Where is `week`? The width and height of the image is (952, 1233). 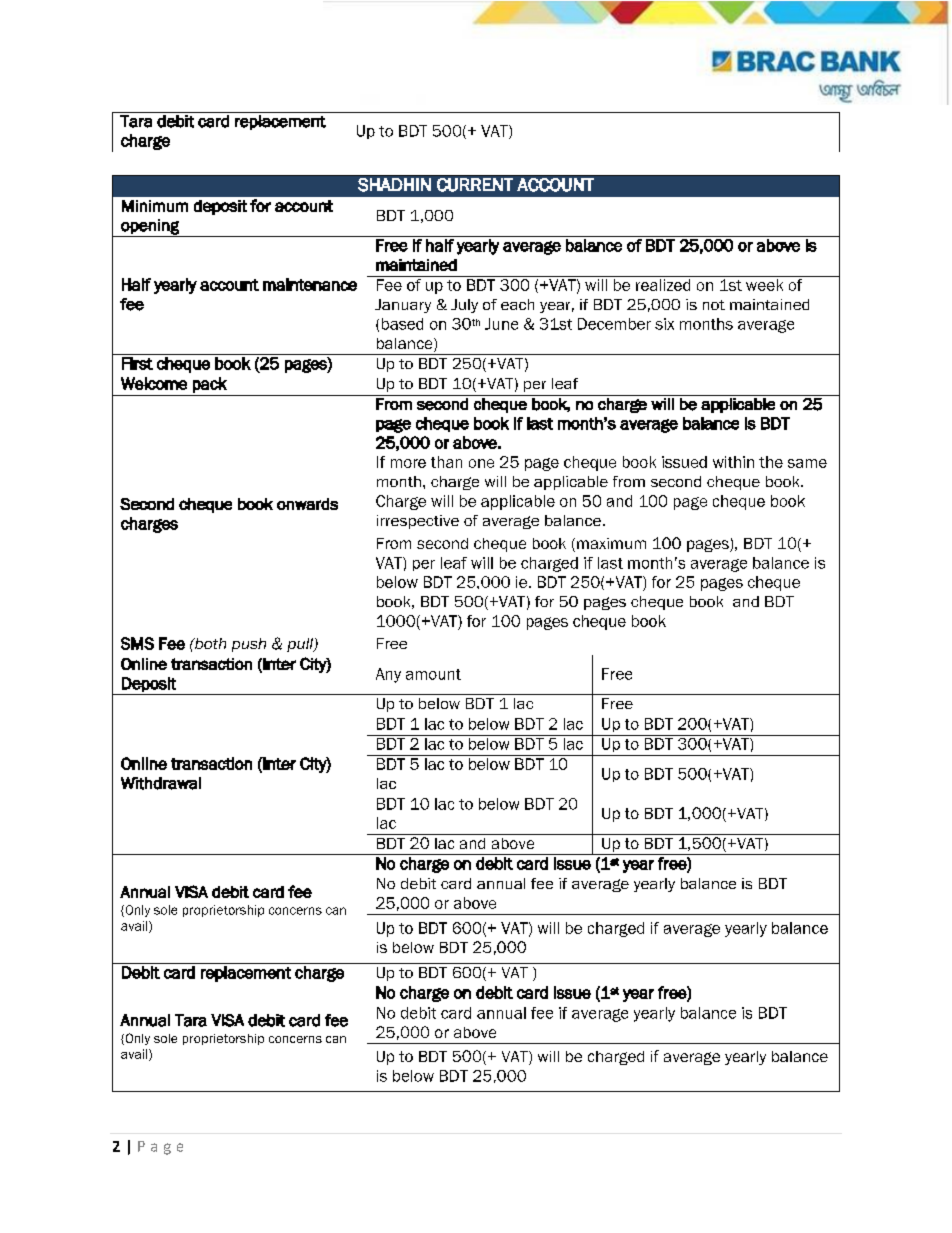 week is located at coordinates (764, 285).
